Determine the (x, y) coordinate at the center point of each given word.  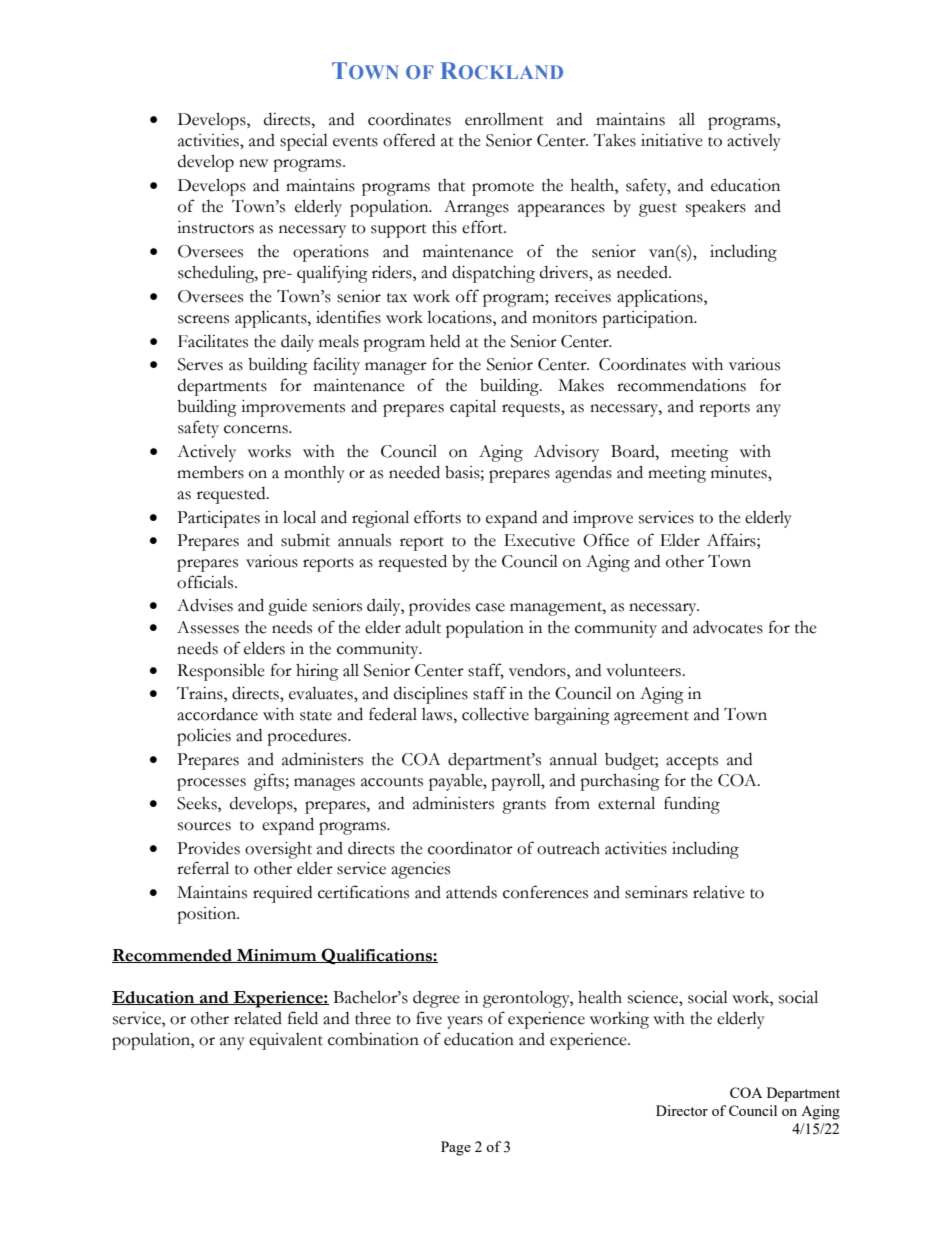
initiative (672, 140)
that (451, 185)
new (253, 163)
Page (456, 1148)
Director (682, 1110)
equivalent (286, 1041)
